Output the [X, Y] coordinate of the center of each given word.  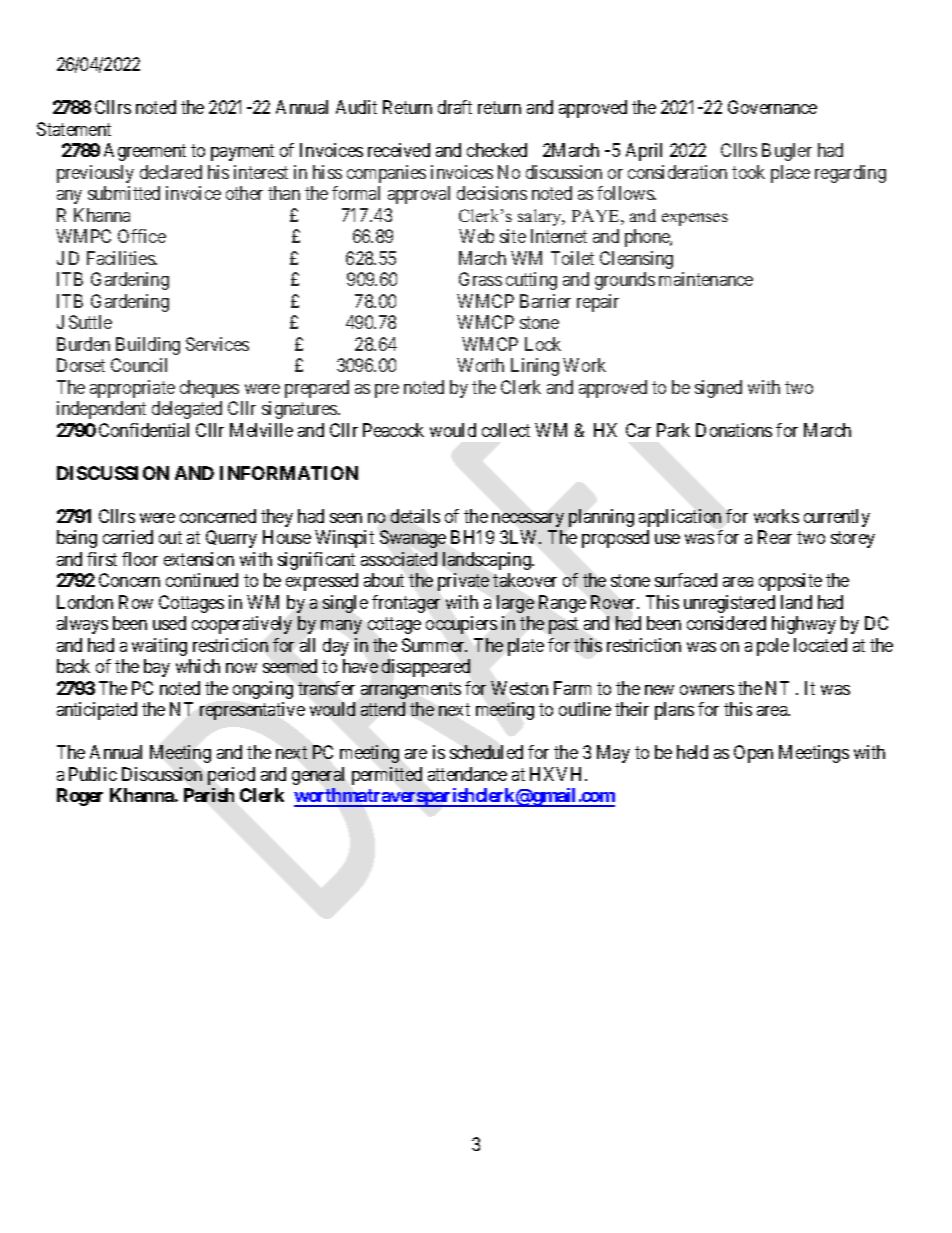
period [231, 776]
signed [718, 389]
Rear [775, 537]
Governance [772, 107]
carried [128, 537]
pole [773, 647]
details [415, 516]
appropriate [132, 389]
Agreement [145, 152]
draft [455, 107]
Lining [535, 367]
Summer [434, 645]
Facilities [121, 258]
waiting [159, 647]
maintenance [706, 279]
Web [476, 236]
